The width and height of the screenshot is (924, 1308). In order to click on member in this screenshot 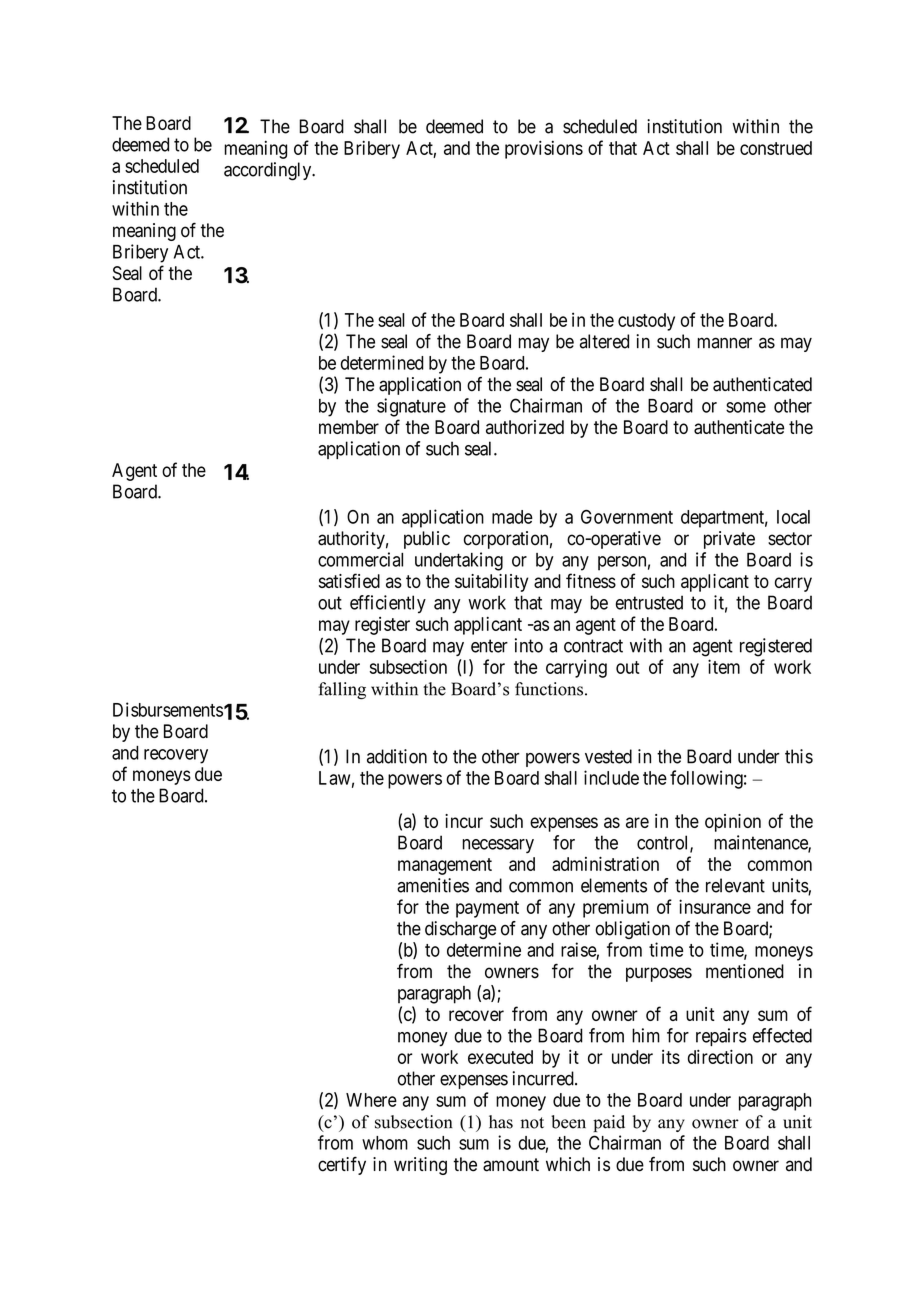, I will do `click(349, 427)`.
